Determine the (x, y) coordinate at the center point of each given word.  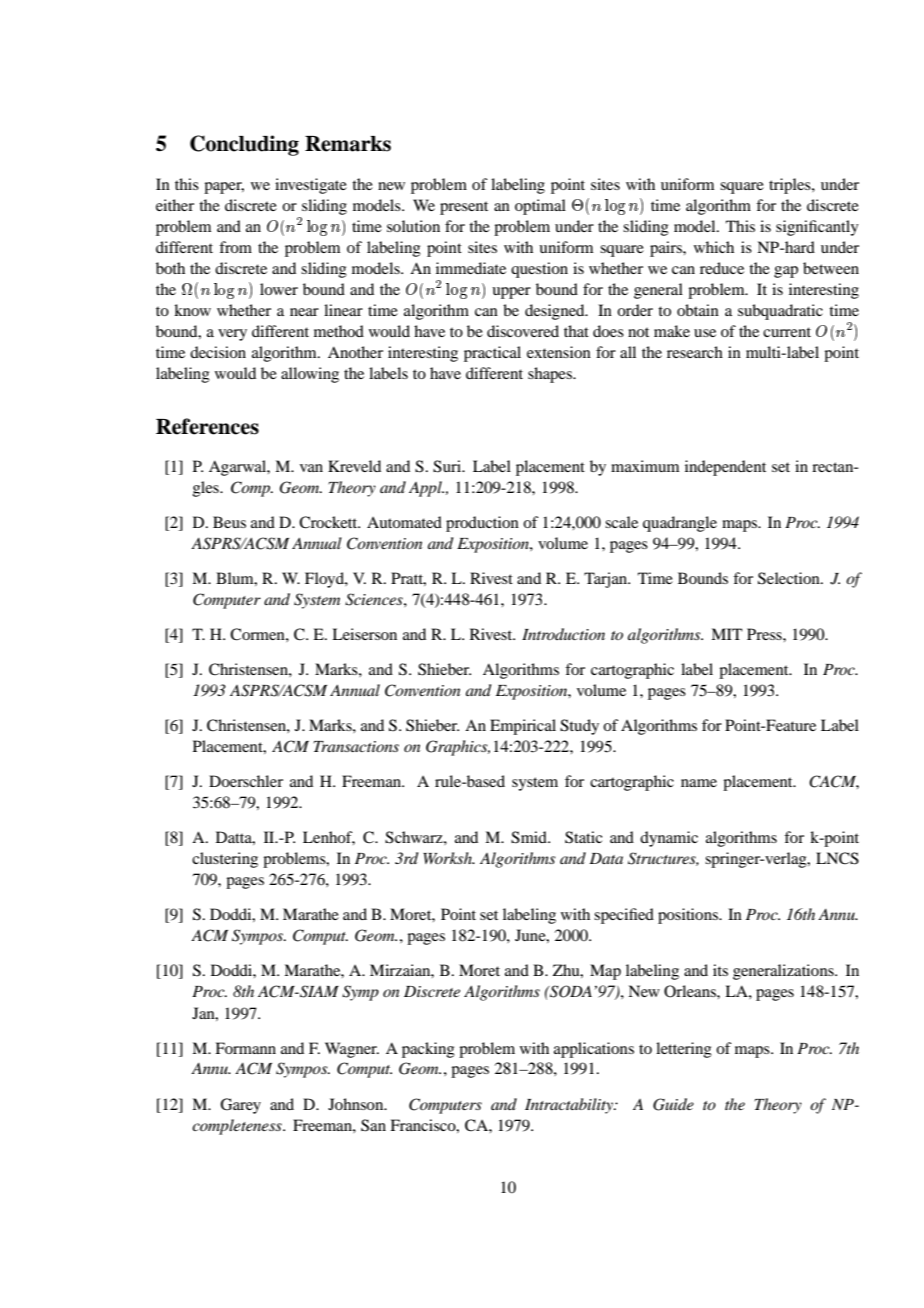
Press (765, 634)
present (464, 208)
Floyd (325, 580)
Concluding (244, 145)
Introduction (563, 634)
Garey (240, 1106)
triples (791, 186)
